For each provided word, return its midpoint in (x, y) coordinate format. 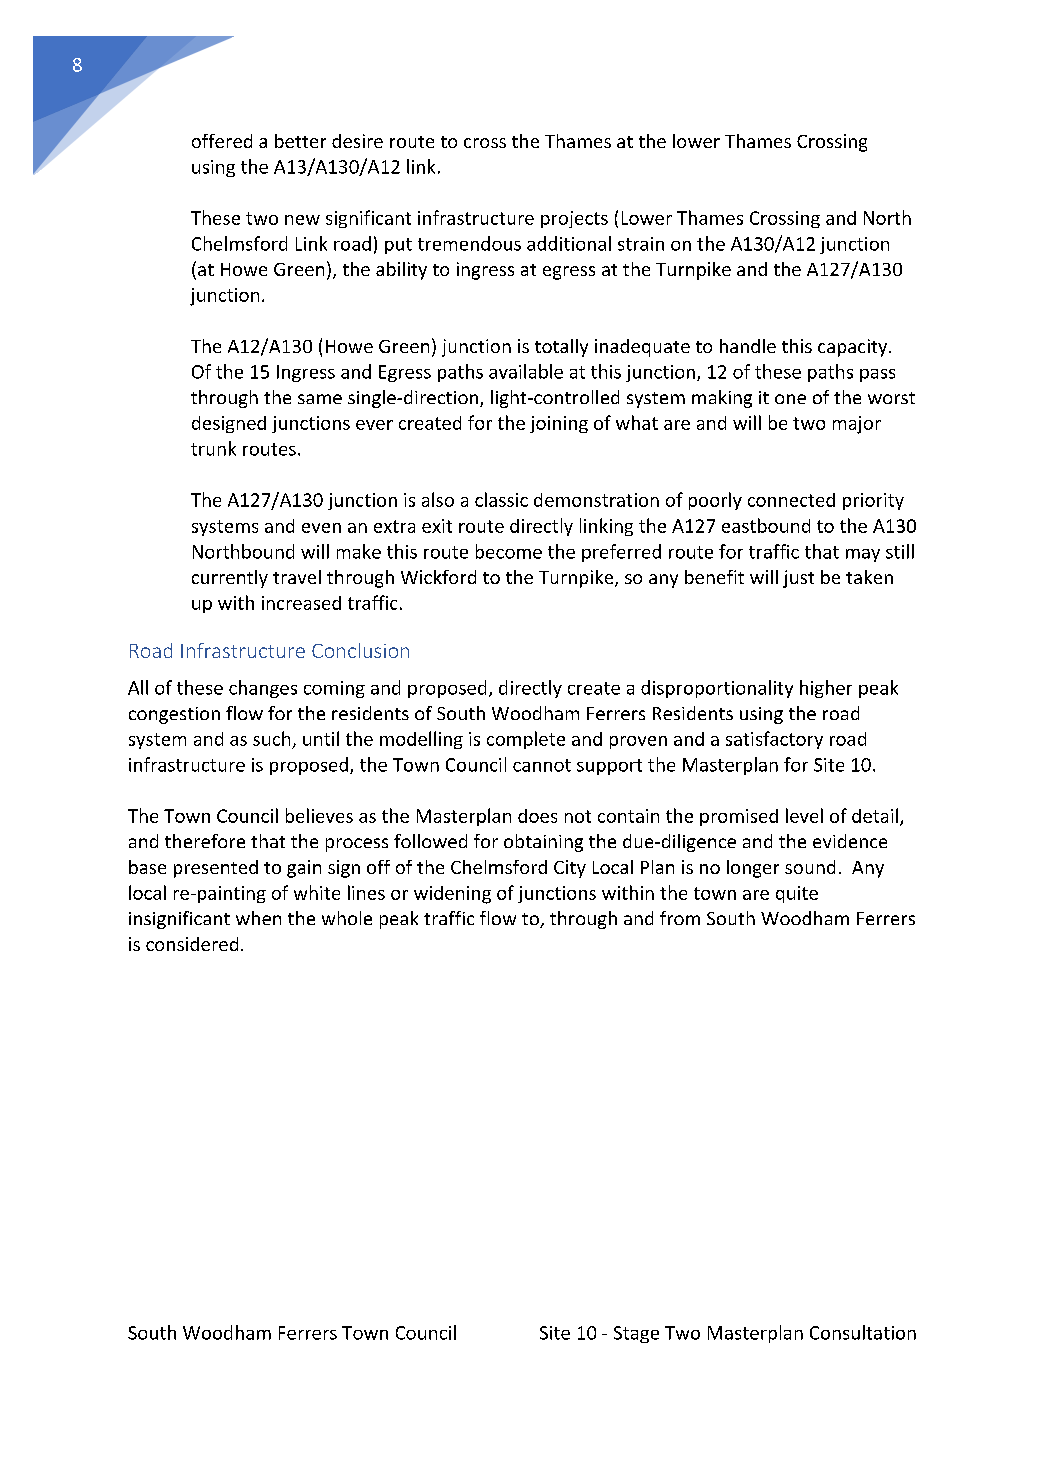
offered (222, 141)
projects (574, 219)
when (258, 918)
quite (797, 894)
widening (452, 895)
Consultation (863, 1332)
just (798, 579)
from (680, 918)
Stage (636, 1334)
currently (230, 579)
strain (641, 244)
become (509, 551)
